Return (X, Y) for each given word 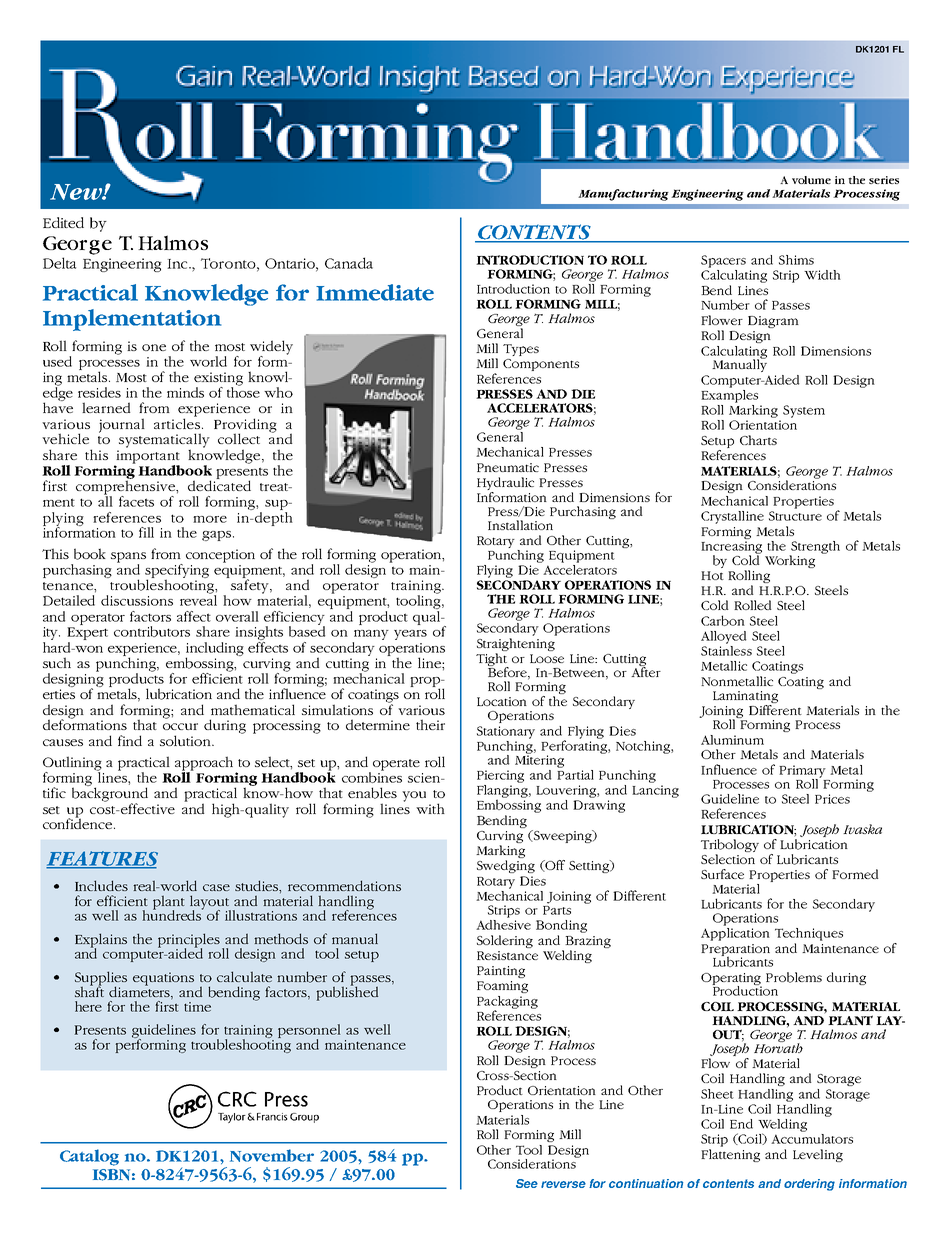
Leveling (818, 1155)
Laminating (745, 697)
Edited (63, 222)
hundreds (173, 914)
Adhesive (503, 923)
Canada (349, 263)
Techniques (809, 934)
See (527, 1183)
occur (180, 726)
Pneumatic (508, 467)
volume (811, 180)
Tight (492, 660)
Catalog (89, 1157)
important (147, 458)
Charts (758, 440)
